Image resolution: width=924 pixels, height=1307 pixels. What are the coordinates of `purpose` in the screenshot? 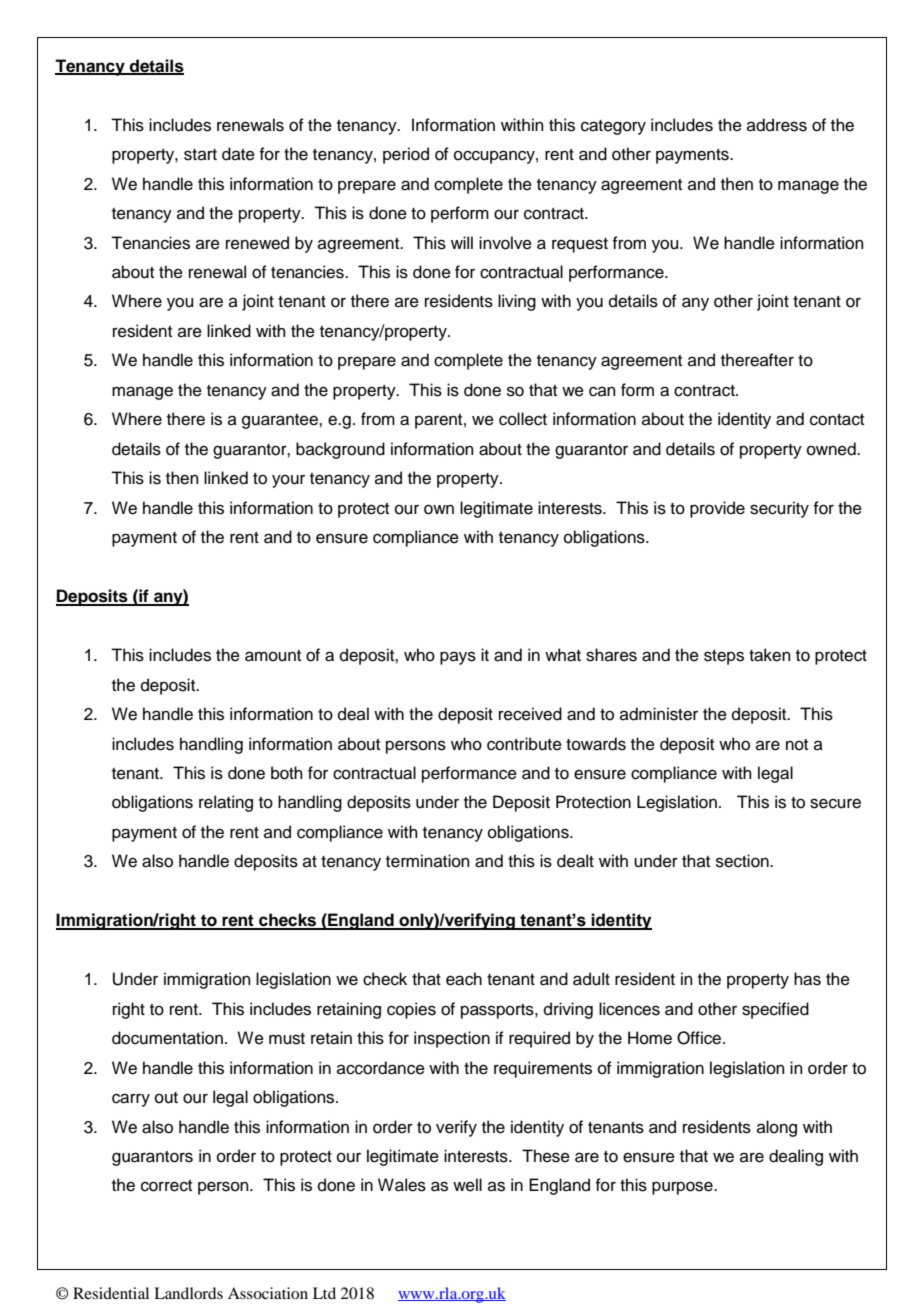 It's located at (683, 1188).
